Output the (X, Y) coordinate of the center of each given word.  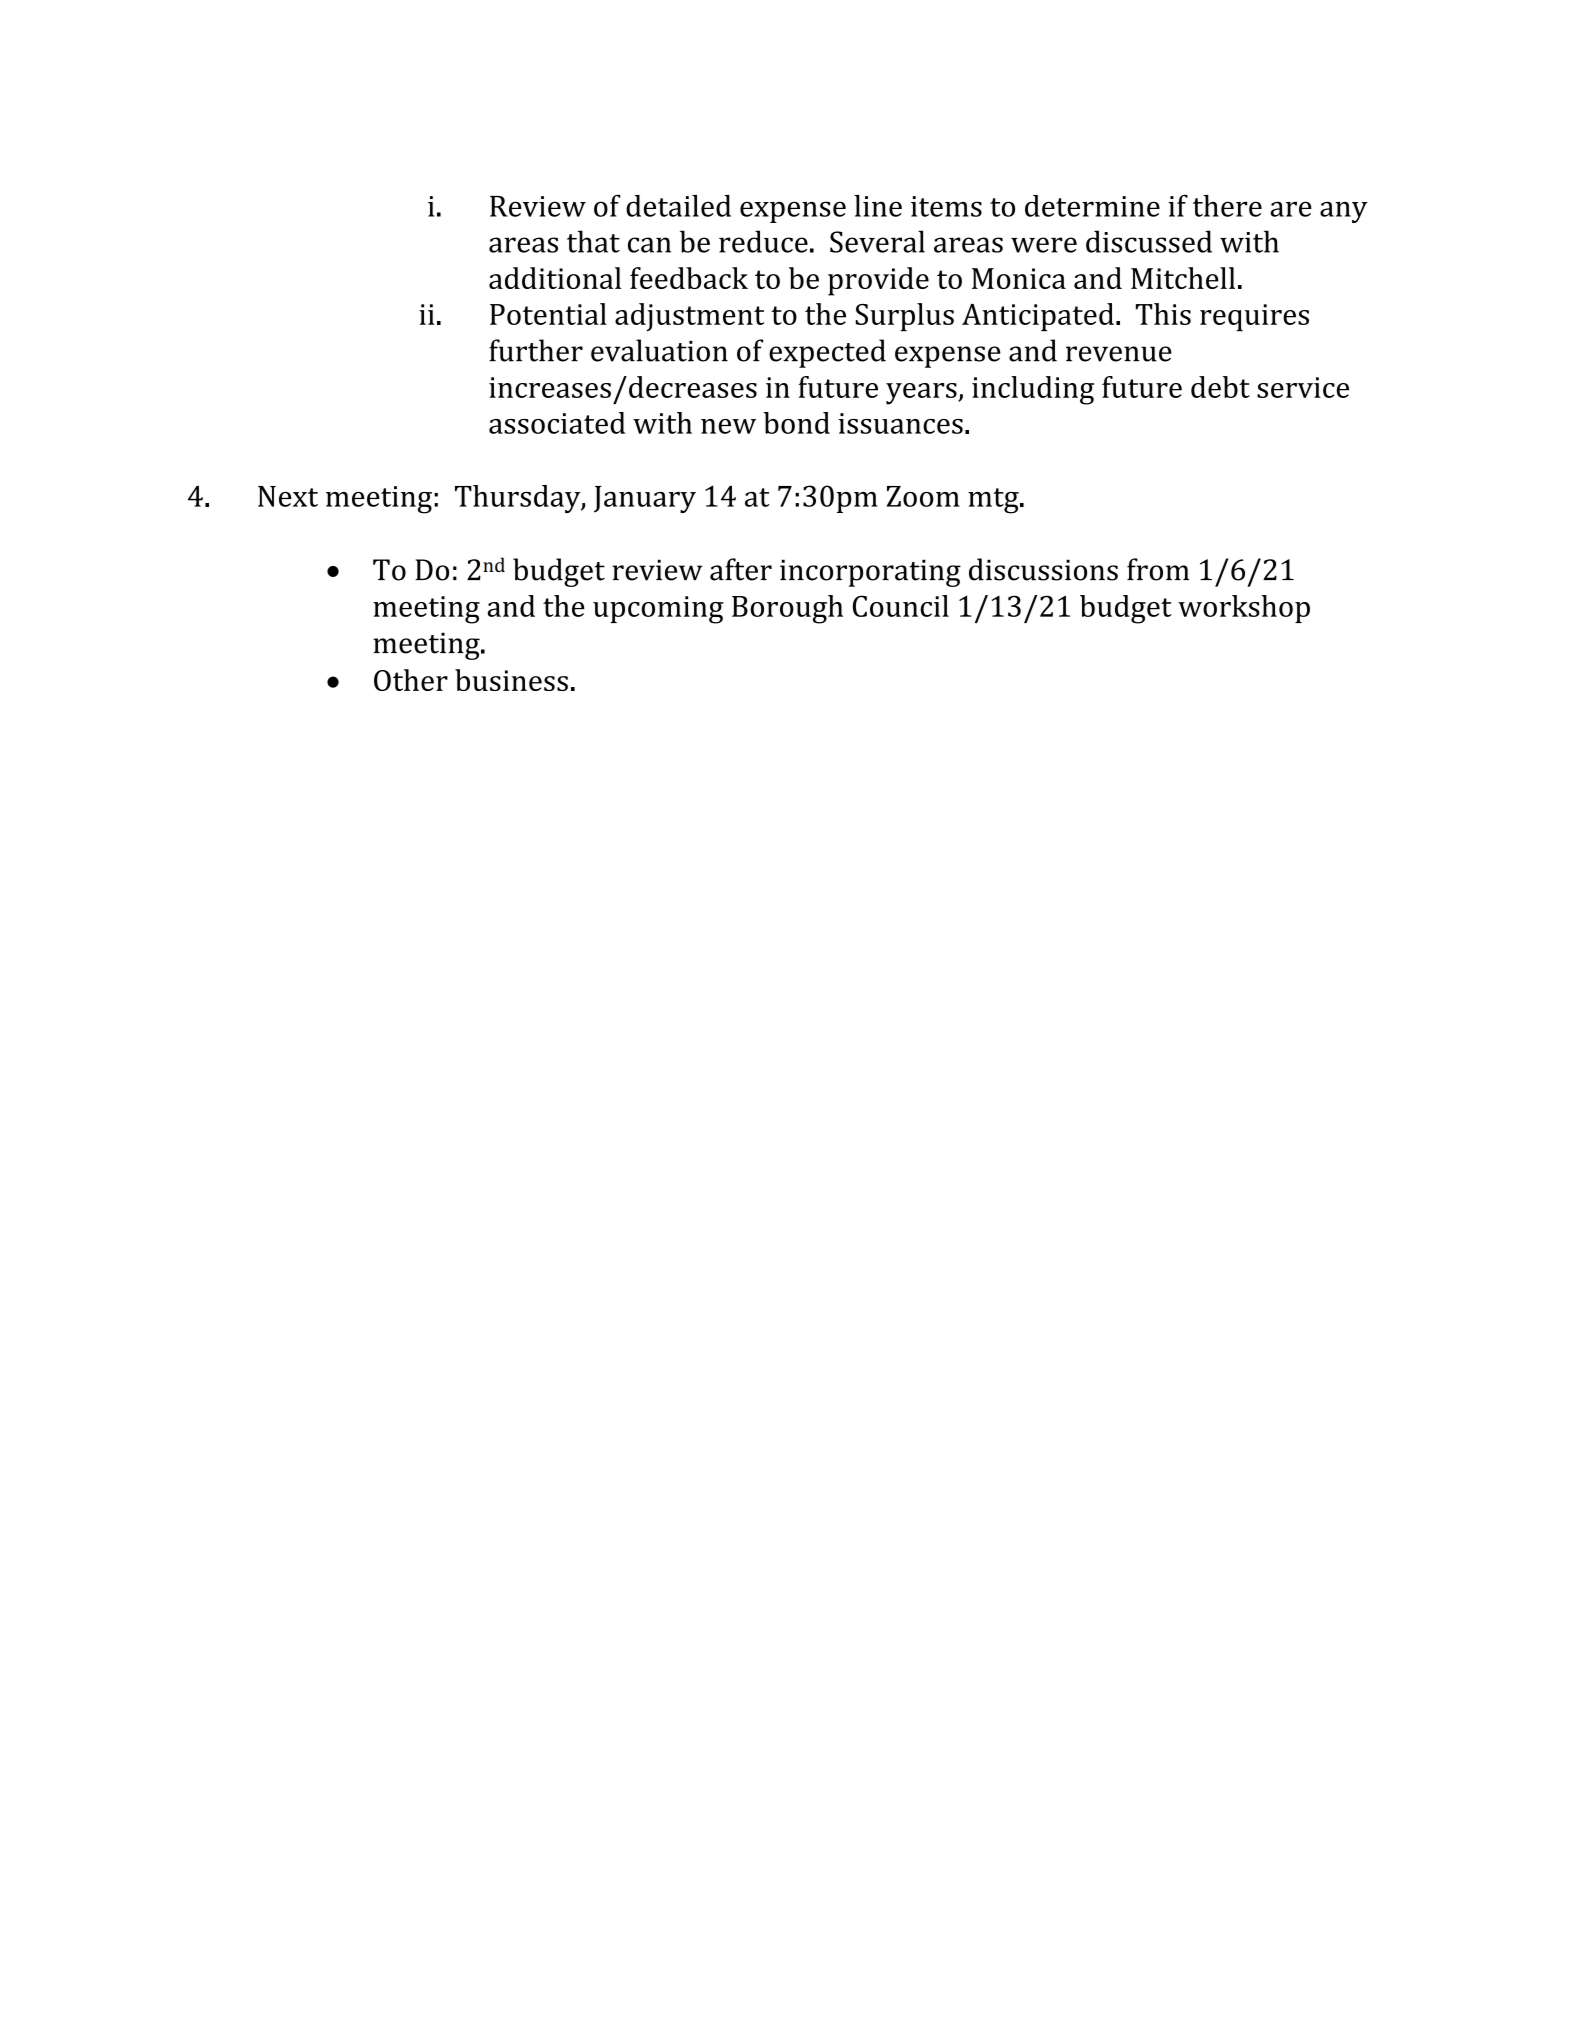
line (878, 206)
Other (411, 680)
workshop (1244, 609)
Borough (787, 609)
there (1227, 206)
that (593, 241)
